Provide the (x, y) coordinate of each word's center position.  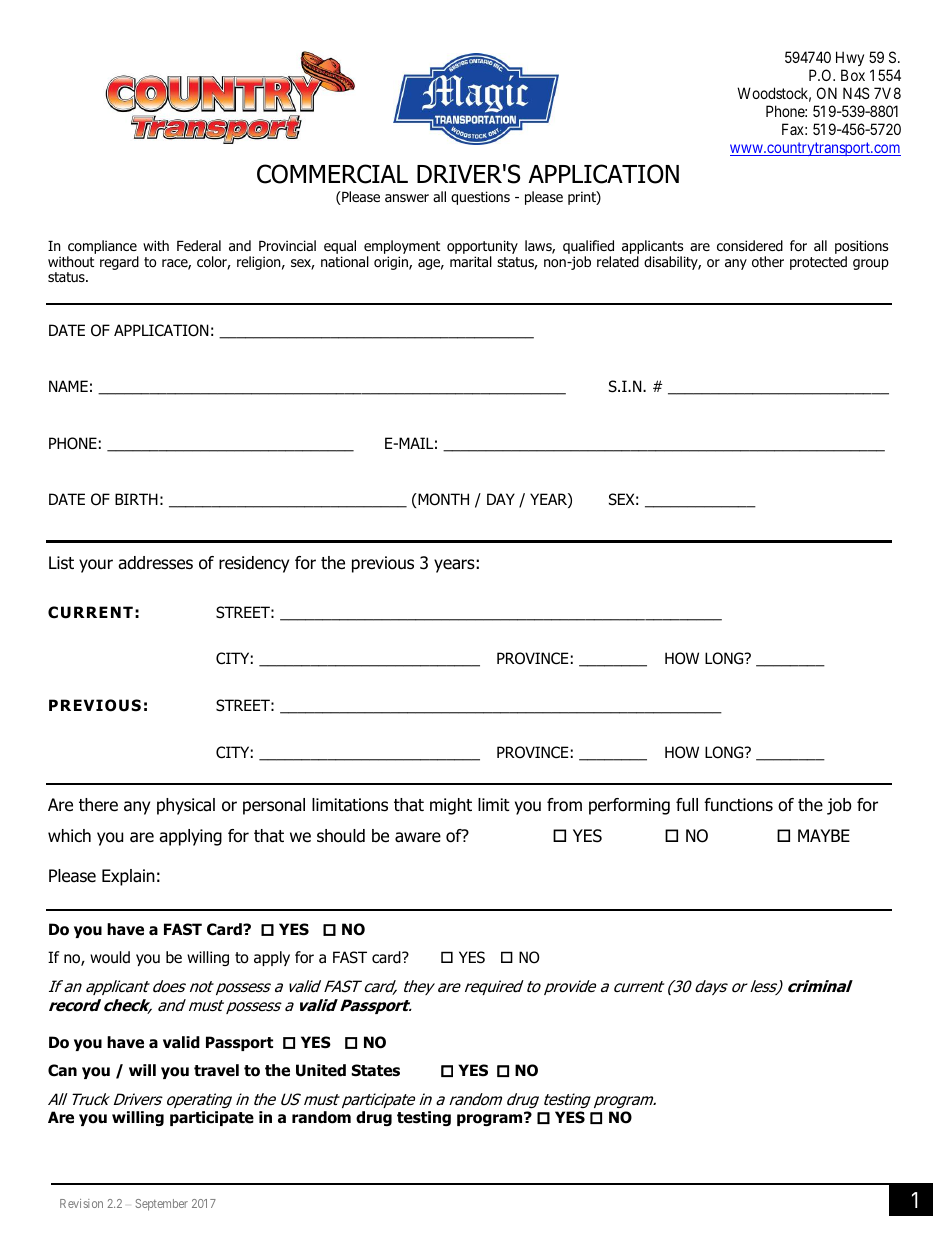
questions (480, 198)
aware (418, 837)
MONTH (442, 499)
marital (471, 261)
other (768, 262)
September (161, 1205)
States (376, 1070)
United (321, 1070)
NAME (68, 386)
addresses (155, 563)
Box (853, 75)
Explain (128, 877)
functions (738, 805)
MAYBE (824, 835)
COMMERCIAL (332, 174)
